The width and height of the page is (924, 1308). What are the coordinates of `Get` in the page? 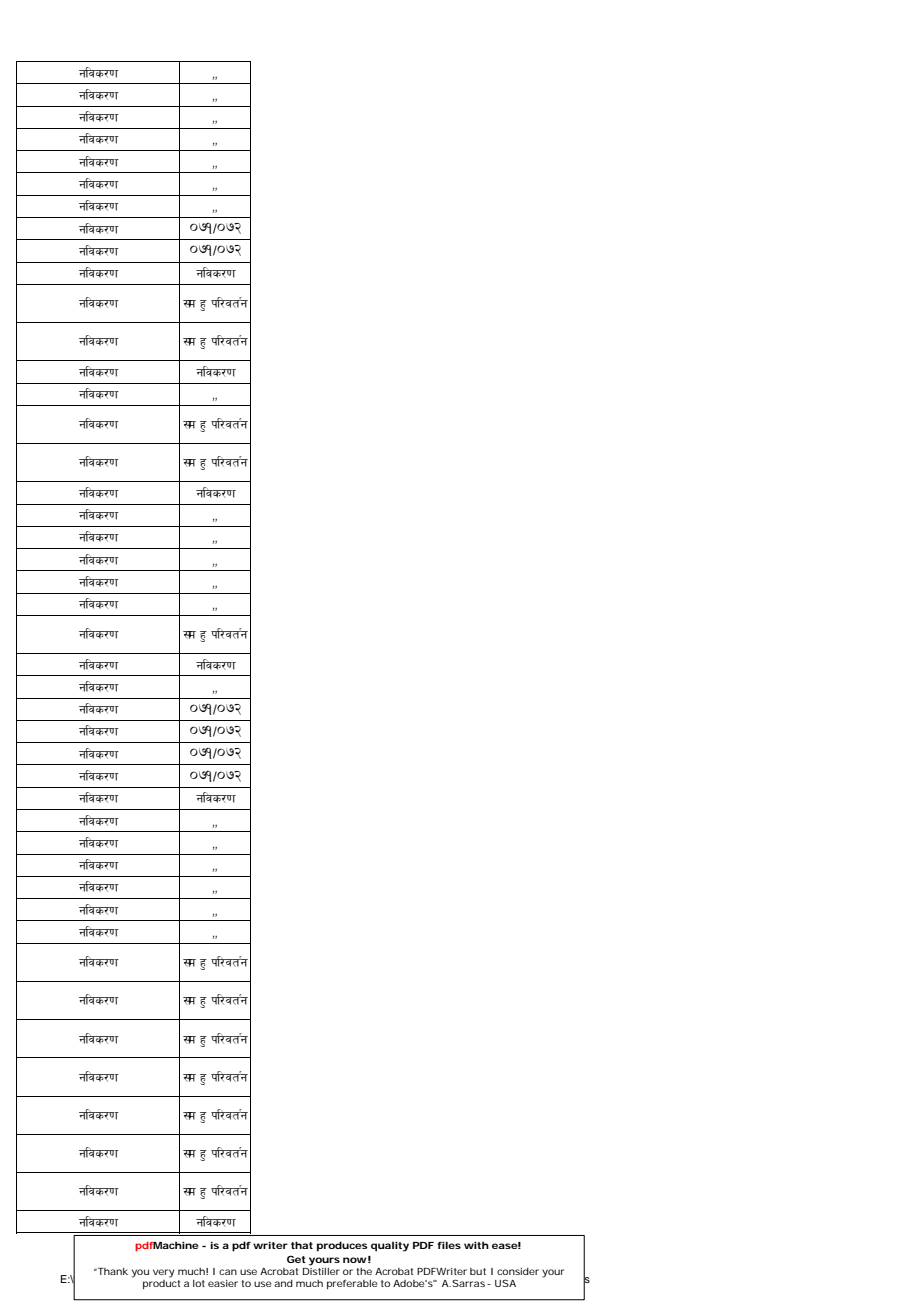 It's located at (296, 1259).
